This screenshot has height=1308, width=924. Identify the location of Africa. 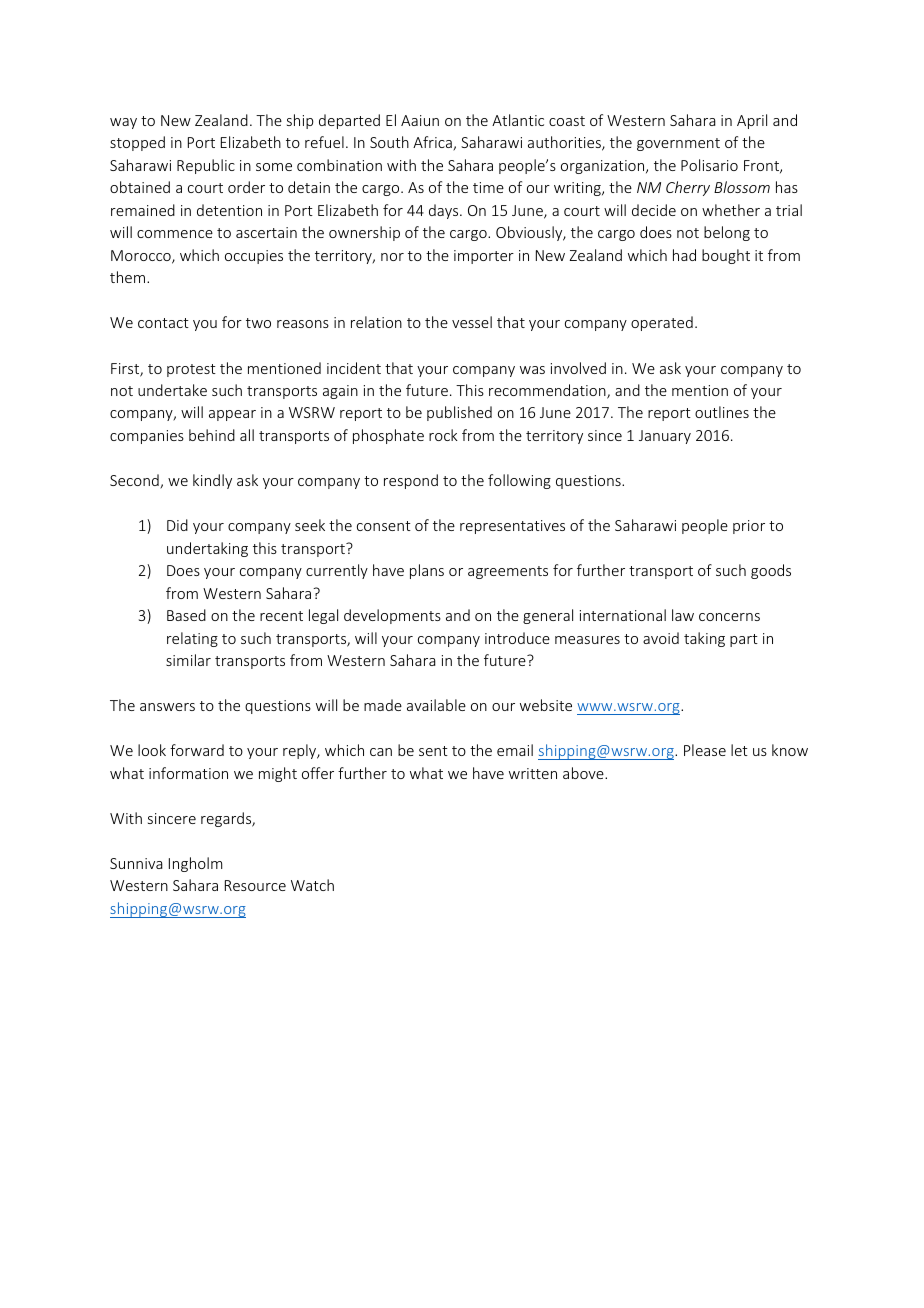
(433, 143).
